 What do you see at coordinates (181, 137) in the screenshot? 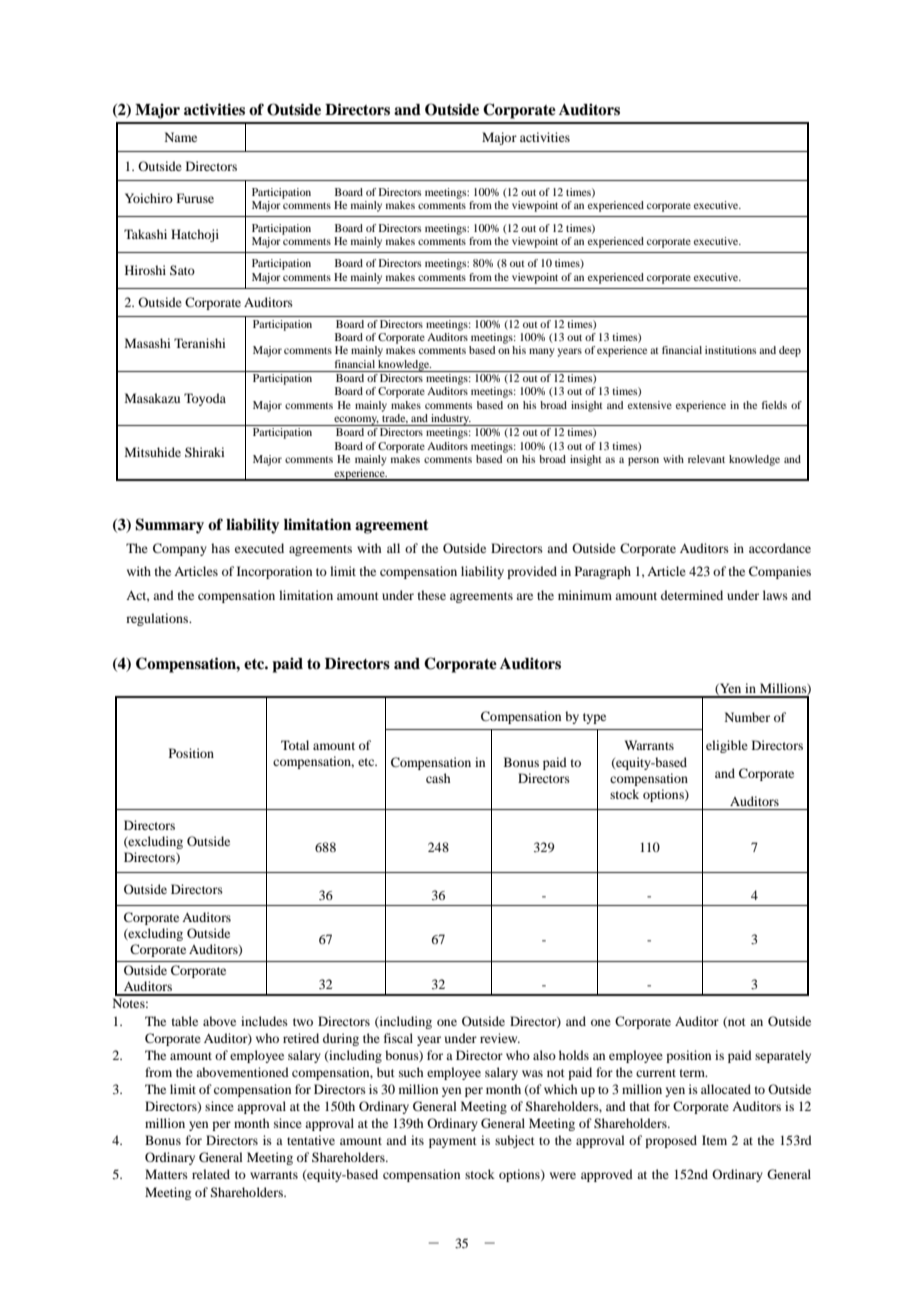
I see `Name` at bounding box center [181, 137].
